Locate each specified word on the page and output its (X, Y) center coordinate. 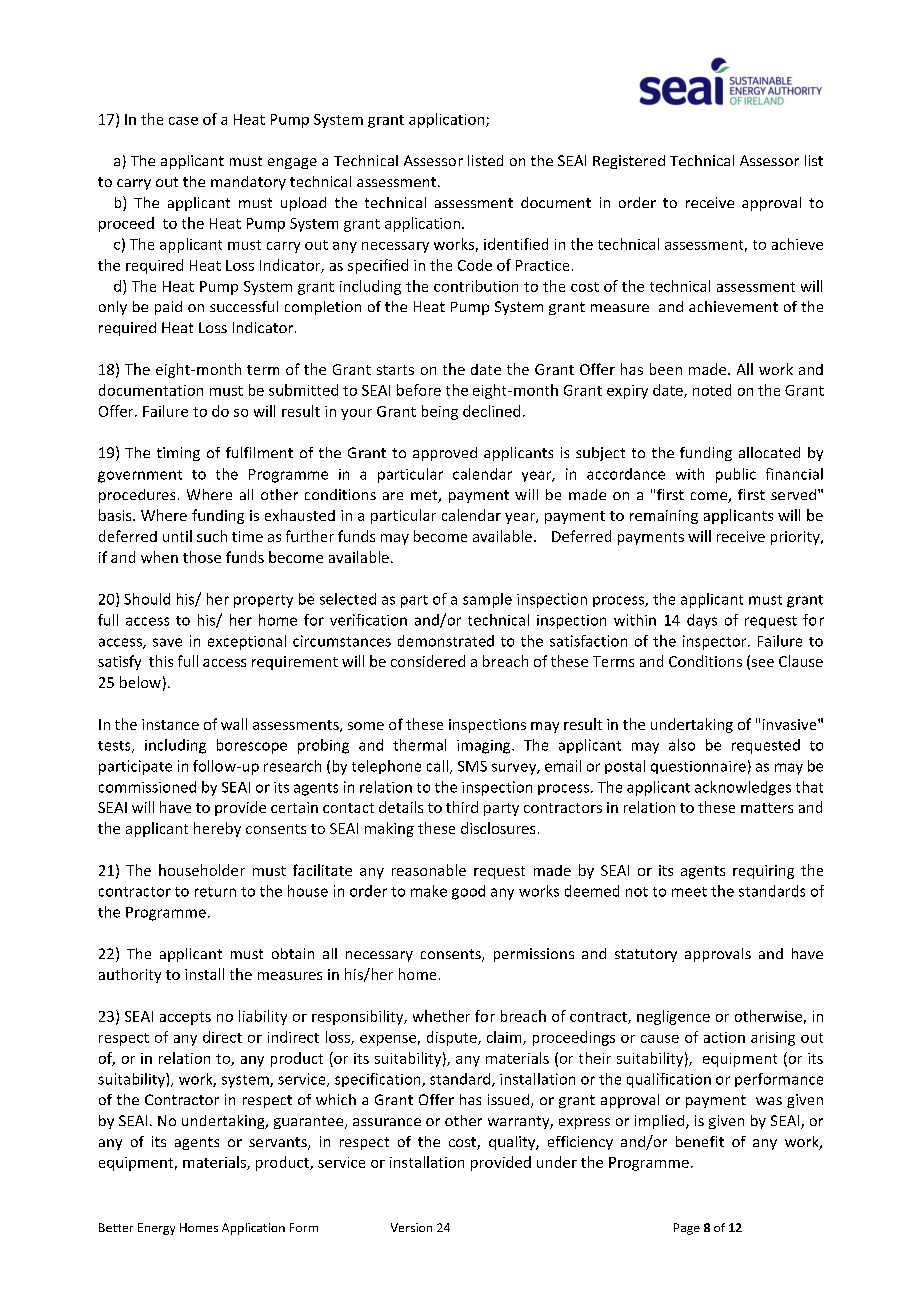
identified (516, 244)
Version (411, 1227)
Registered (629, 162)
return (215, 892)
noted (712, 390)
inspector (716, 642)
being (440, 412)
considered (428, 661)
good (468, 892)
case (183, 121)
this (161, 661)
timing (178, 454)
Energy (156, 1229)
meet (689, 892)
